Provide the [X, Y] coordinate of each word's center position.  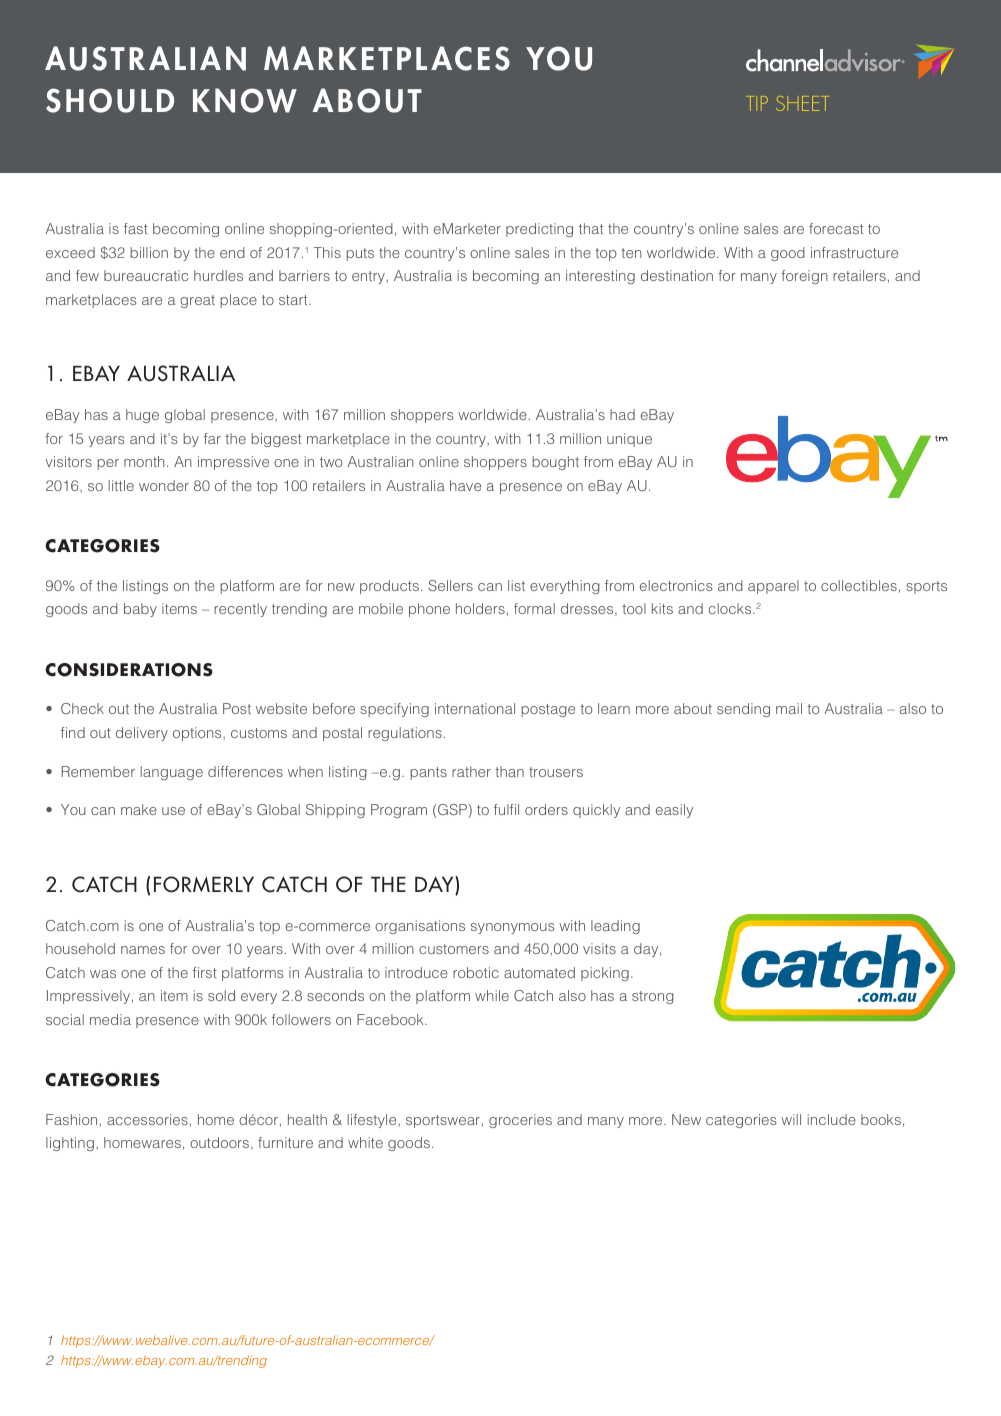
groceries [520, 1121]
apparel [773, 587]
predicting [539, 230]
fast [136, 228]
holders [480, 608]
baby [140, 610]
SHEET [802, 103]
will [791, 1119]
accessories [147, 1119]
